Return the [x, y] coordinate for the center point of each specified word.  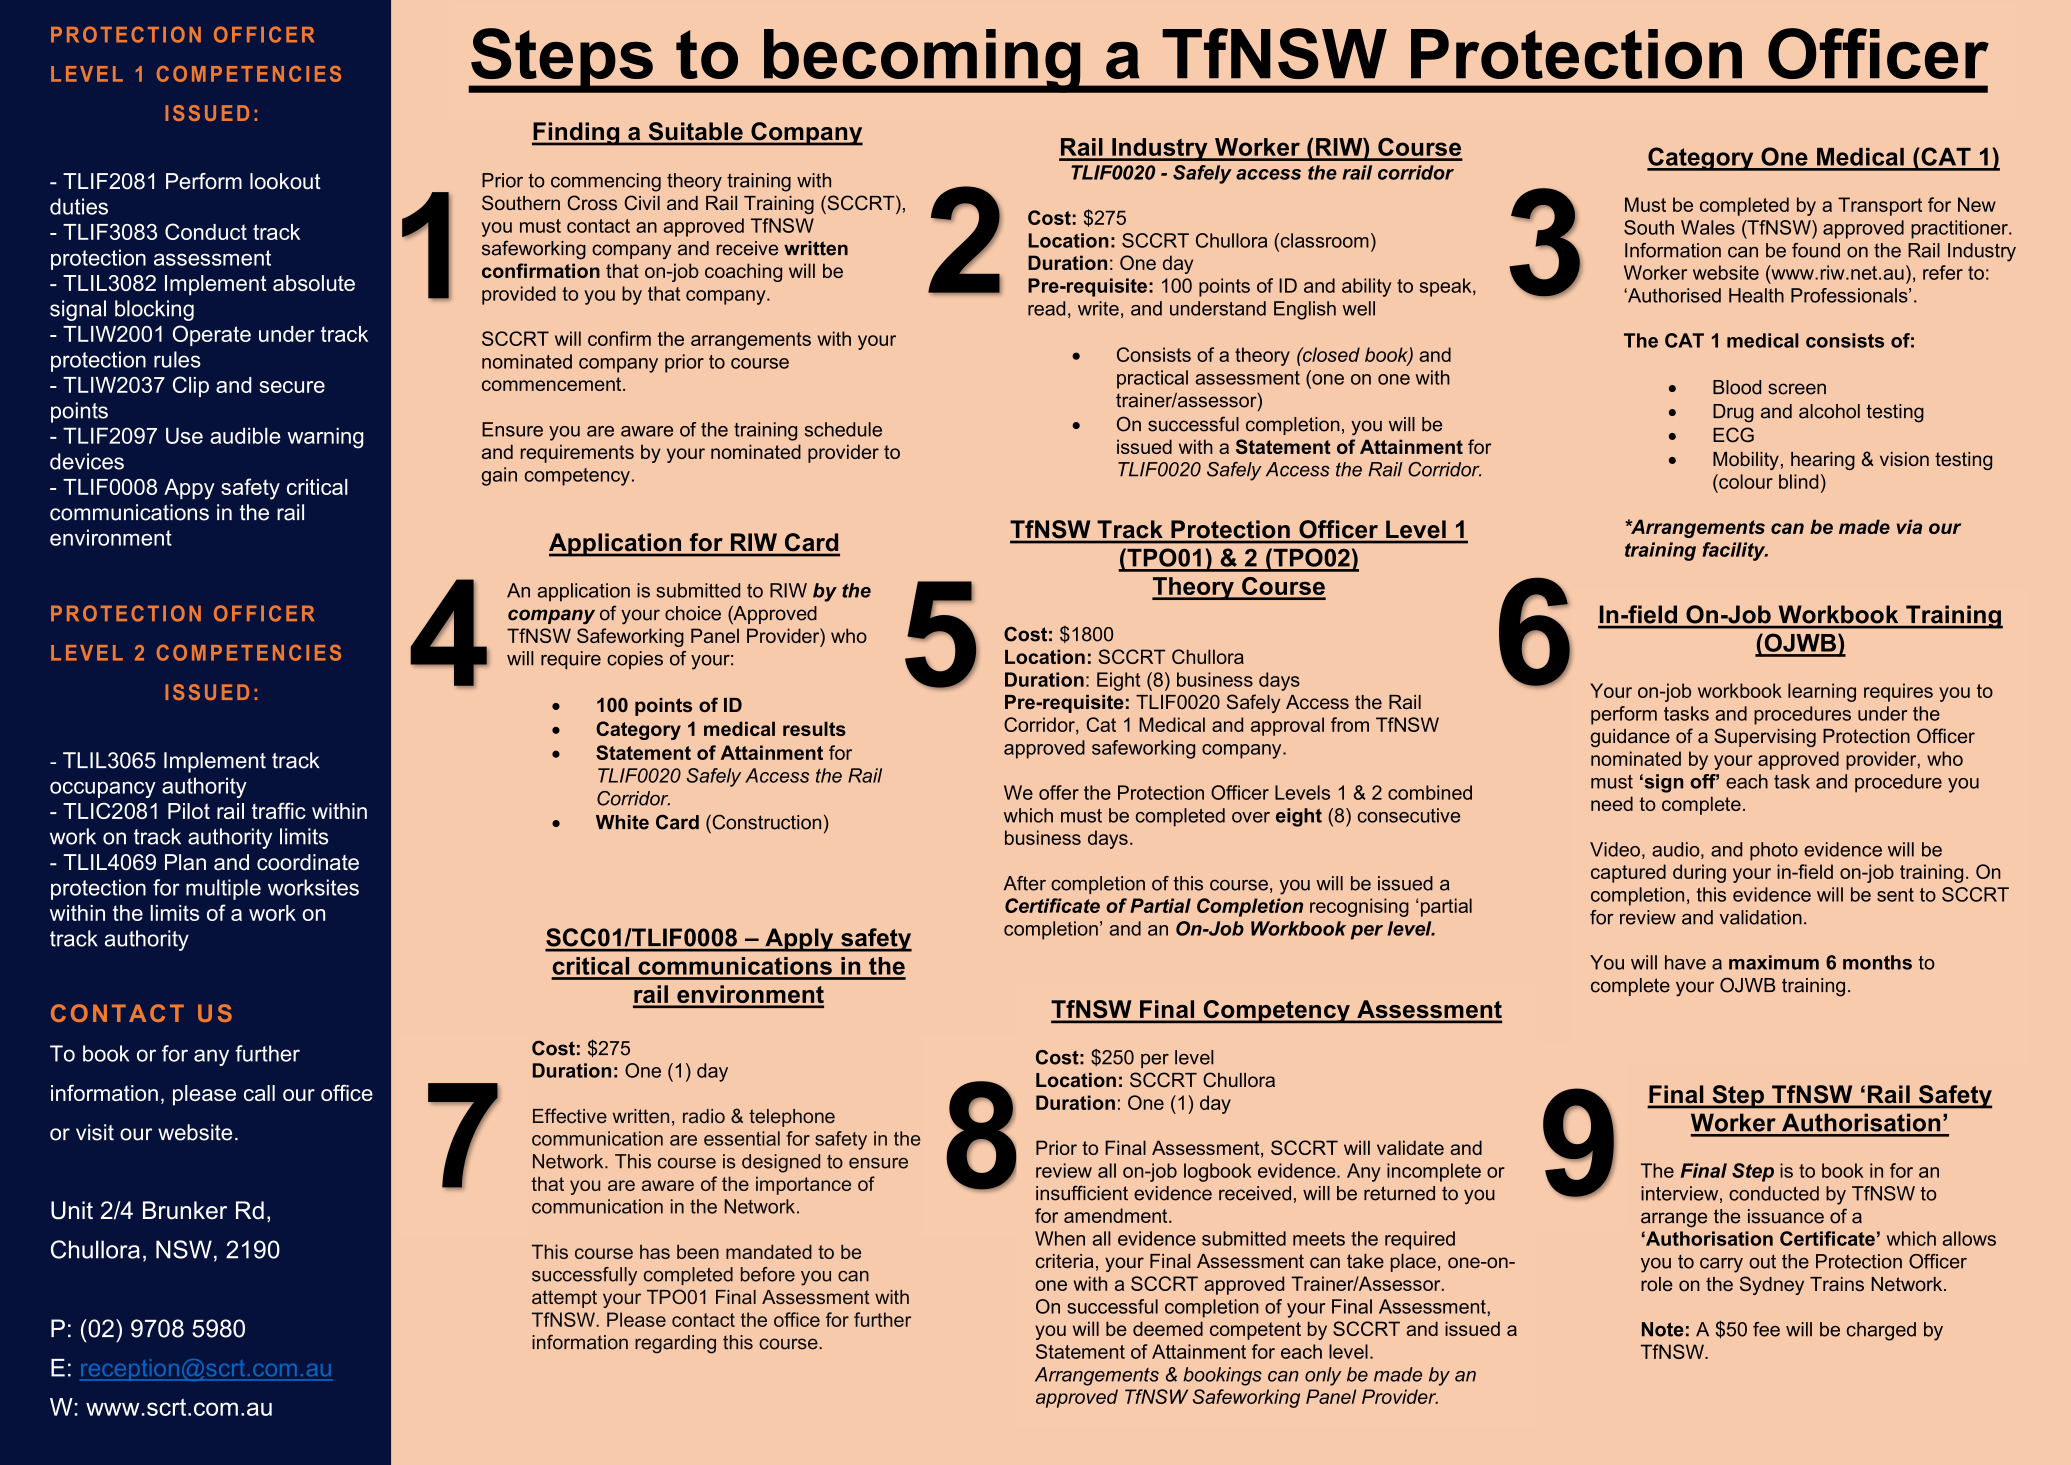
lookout [285, 181]
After [1025, 883]
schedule [843, 429]
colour [1745, 481]
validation [1761, 917]
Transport [1880, 206]
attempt [564, 1299]
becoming [922, 61]
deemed [1168, 1328]
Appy [189, 489]
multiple [223, 889]
